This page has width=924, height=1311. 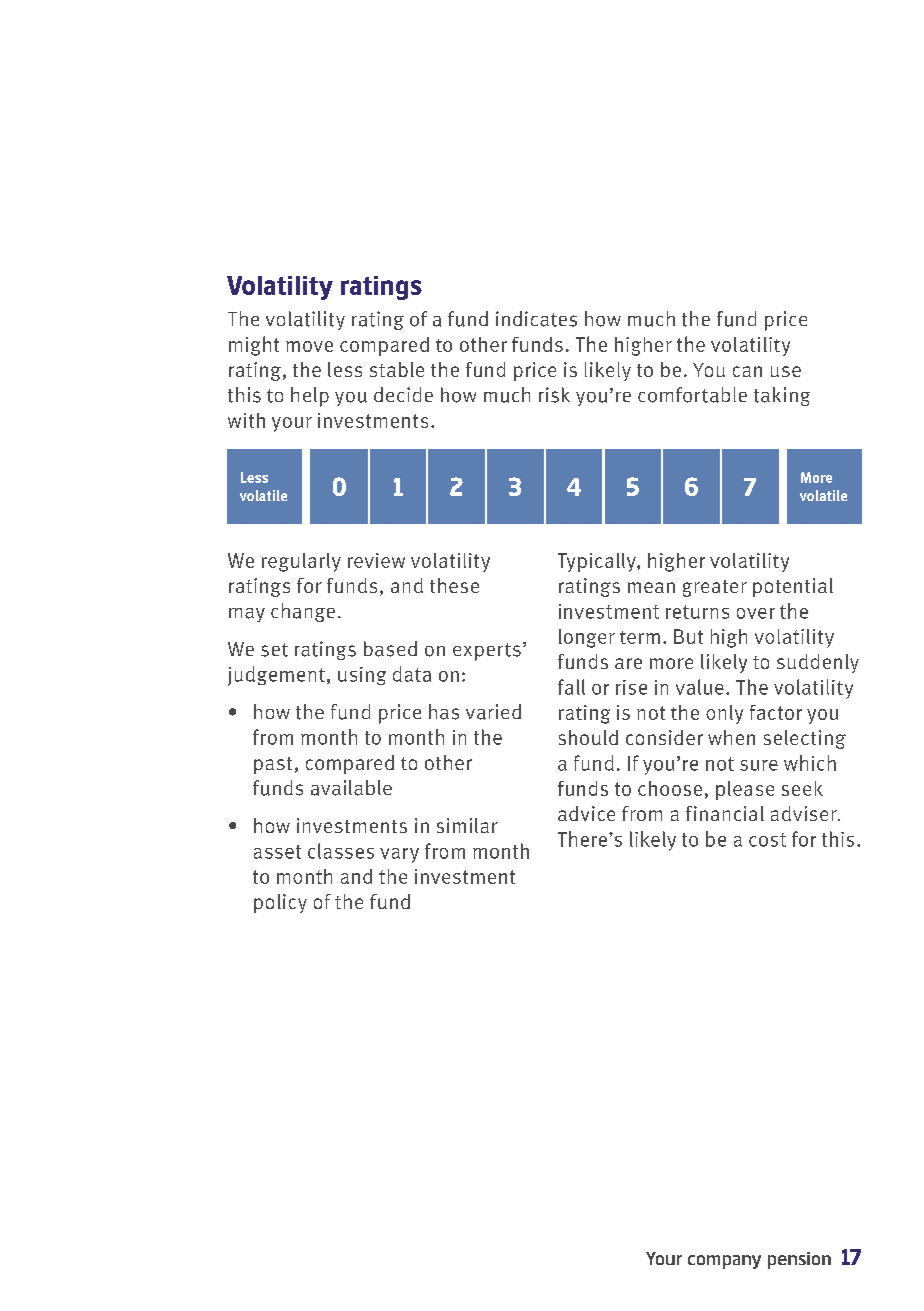 What do you see at coordinates (586, 813) in the page?
I see `advice` at bounding box center [586, 813].
